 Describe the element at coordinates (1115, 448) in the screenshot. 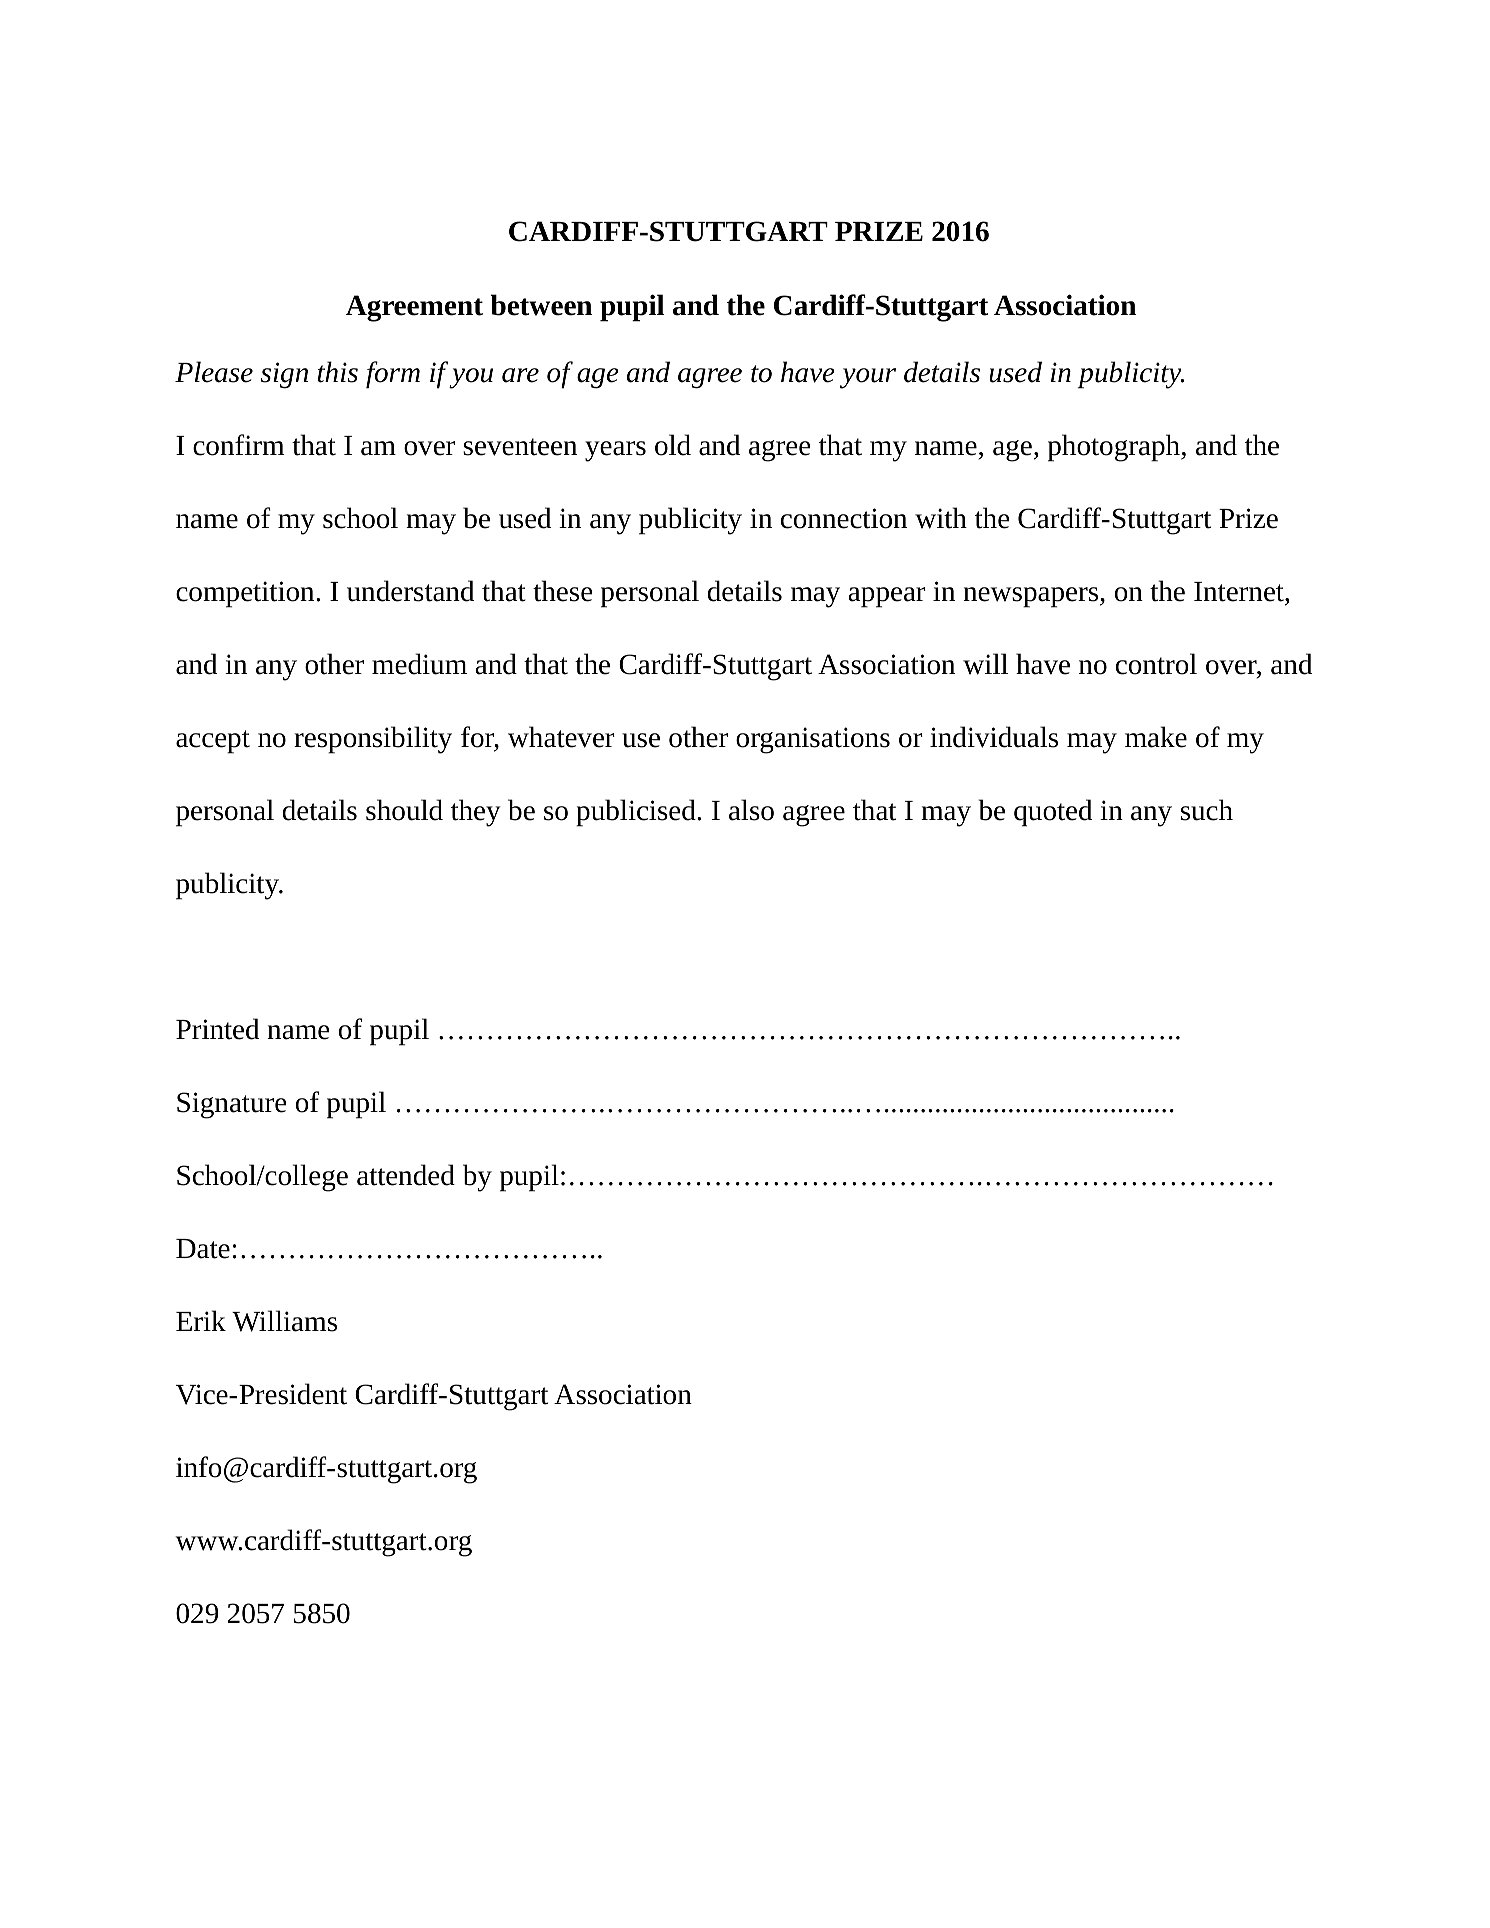

I see `photograph` at that location.
